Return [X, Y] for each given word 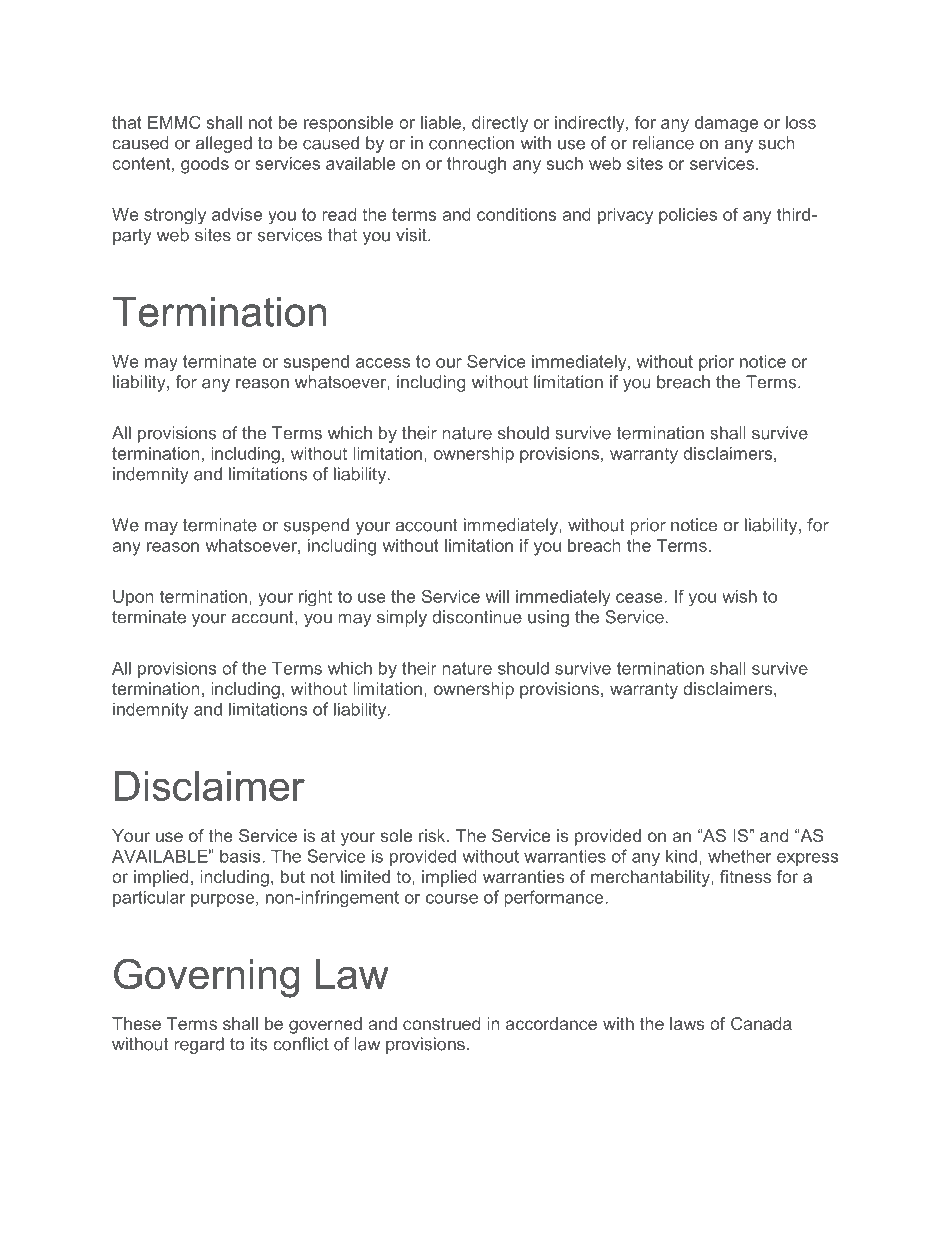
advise [237, 214]
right [315, 598]
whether [739, 856]
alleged [224, 144]
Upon [133, 598]
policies [688, 216]
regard [199, 1045]
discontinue [477, 617]
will [497, 596]
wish [739, 596]
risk [433, 835]
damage [726, 124]
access [383, 363]
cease [640, 598]
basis [241, 856]
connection [471, 143]
